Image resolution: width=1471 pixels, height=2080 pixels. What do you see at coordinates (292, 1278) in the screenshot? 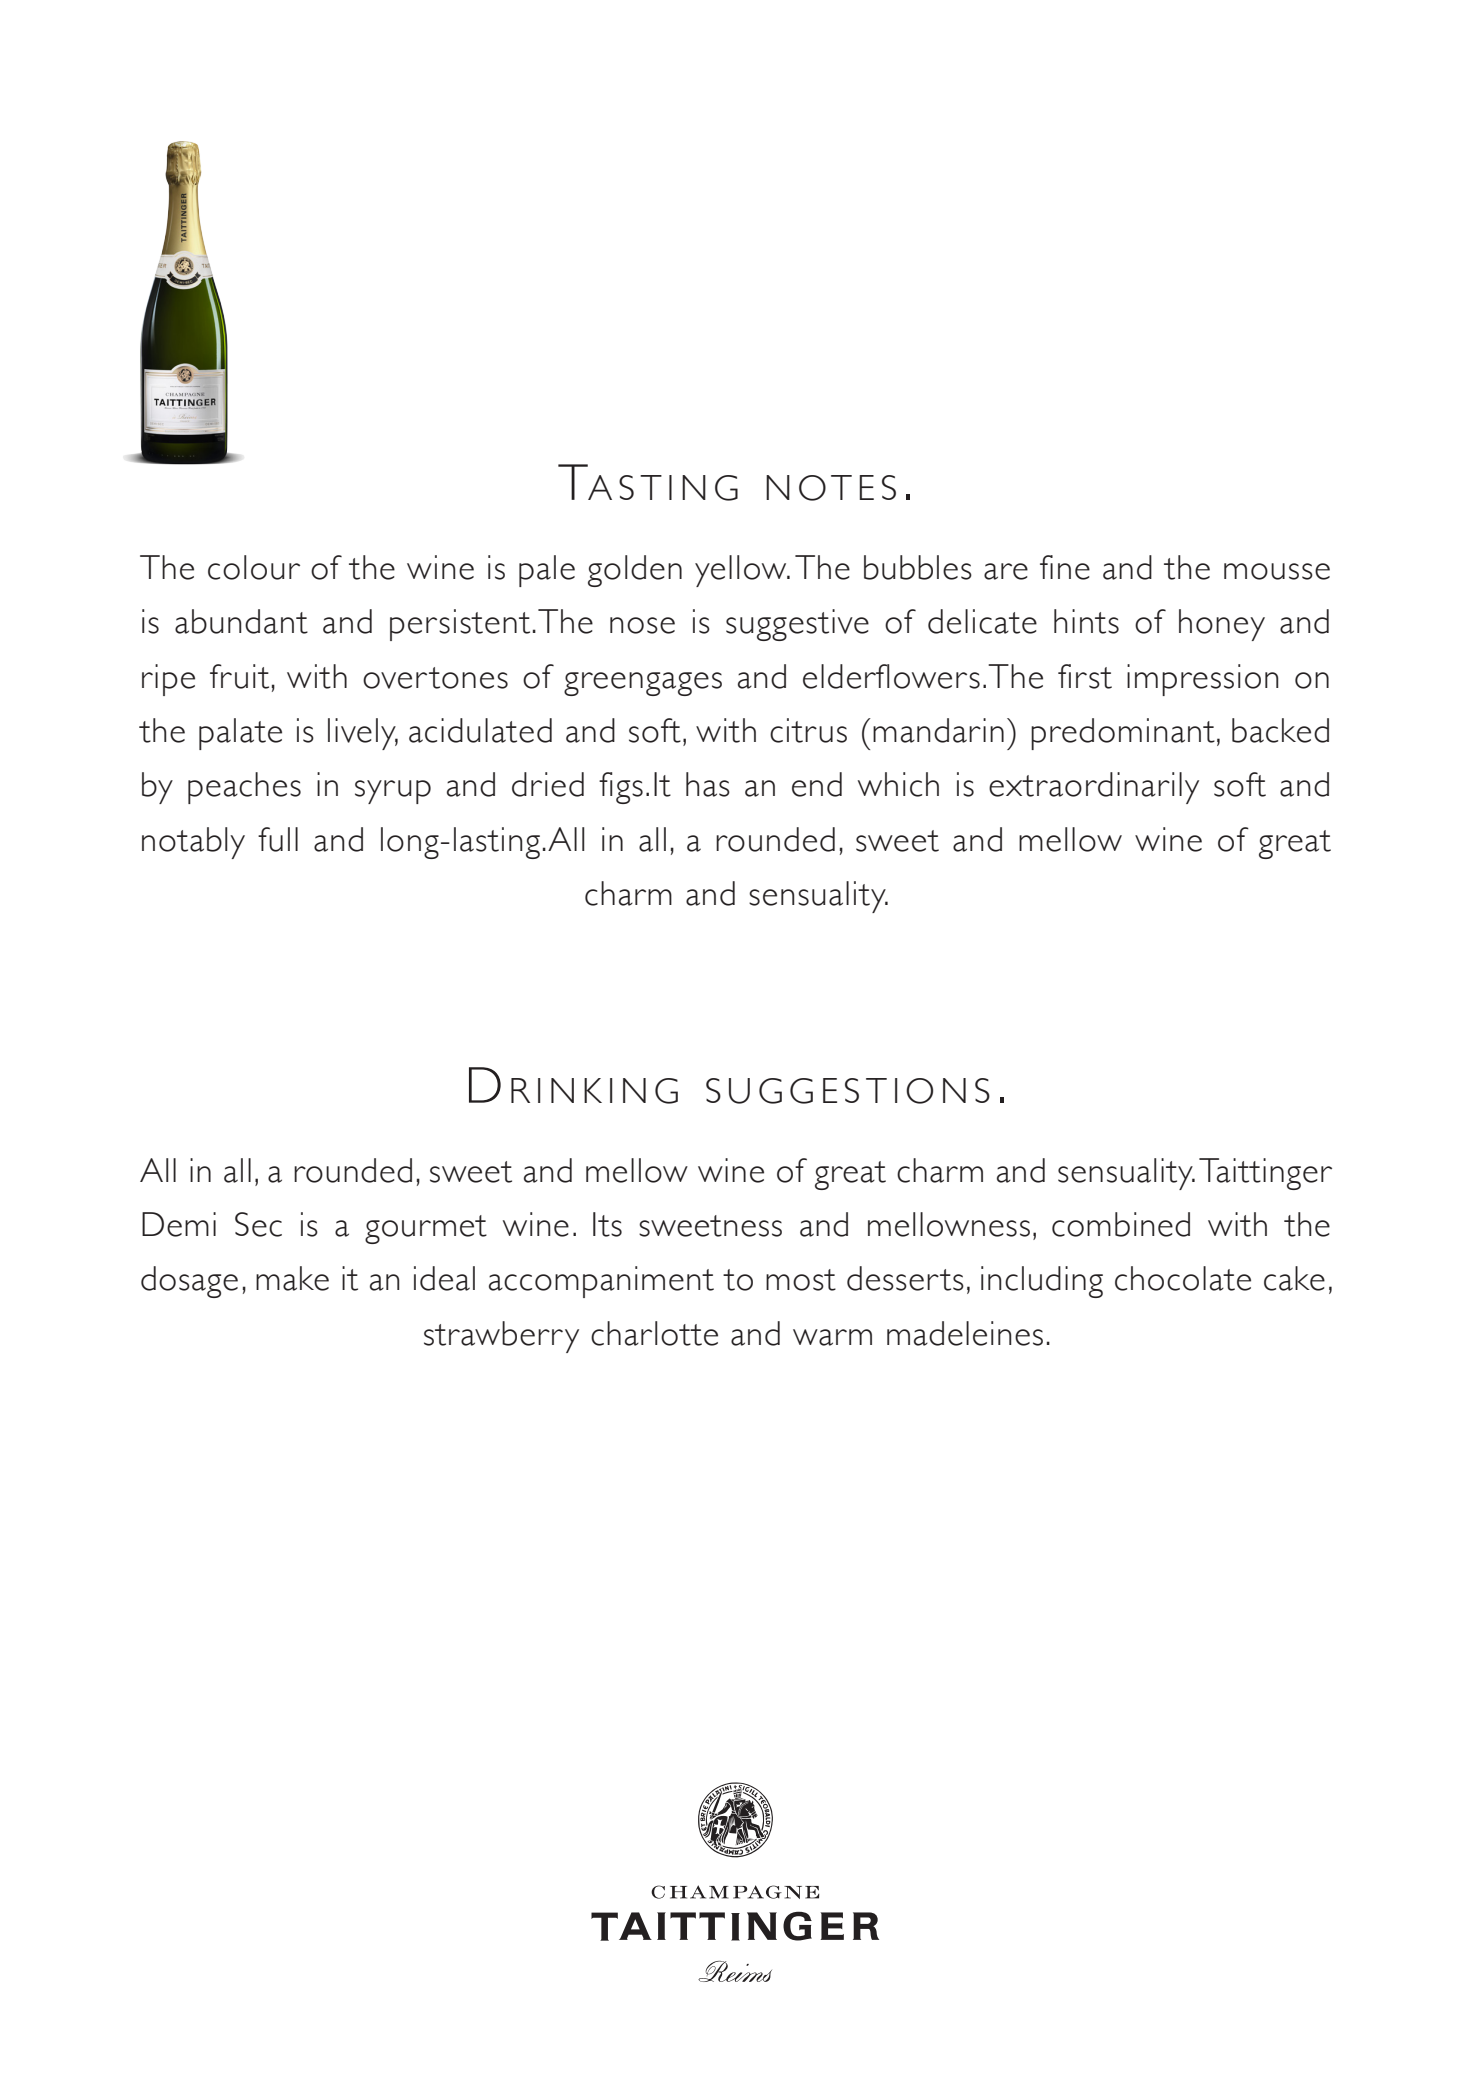
I see `make` at bounding box center [292, 1278].
